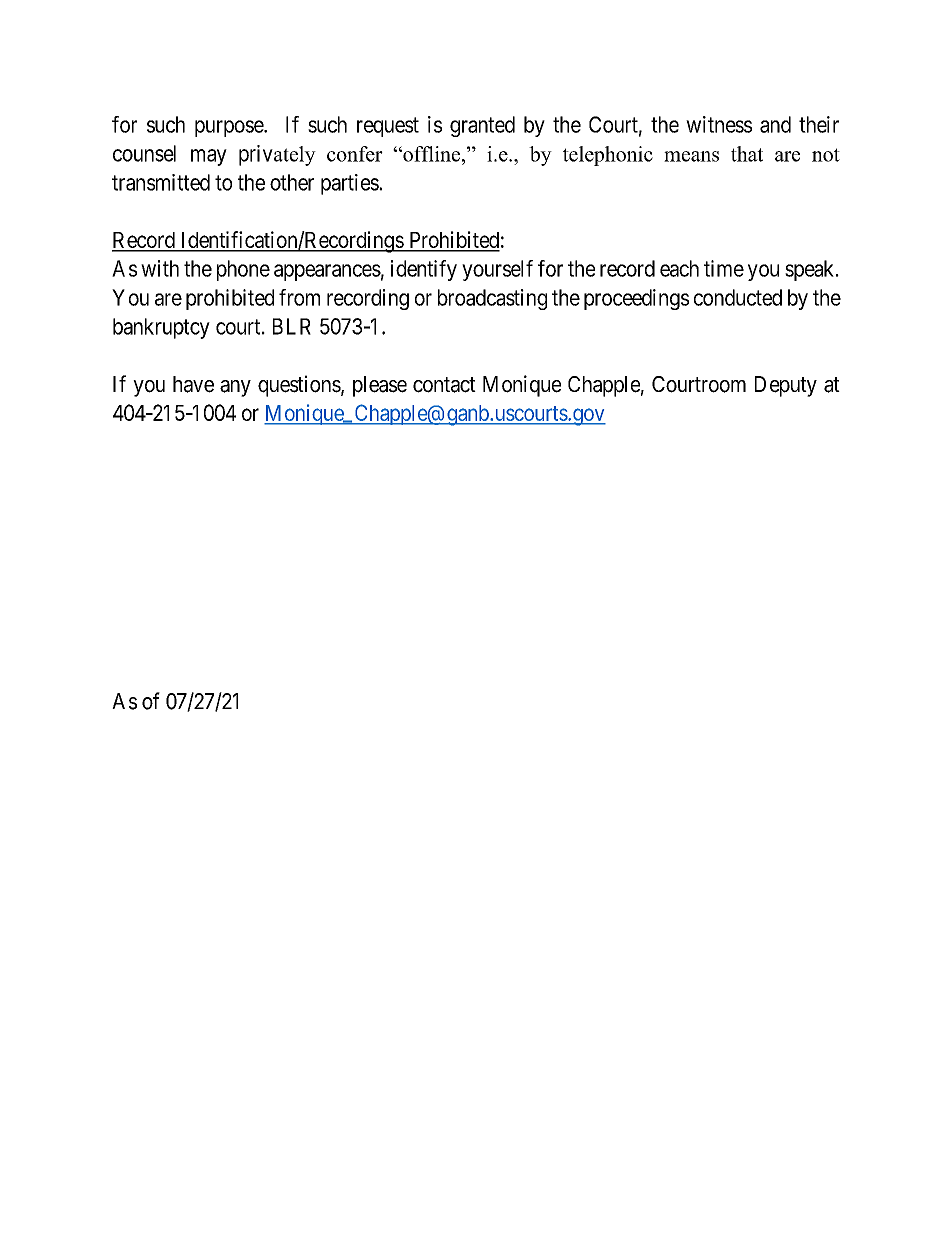  What do you see at coordinates (193, 384) in the page?
I see `have` at bounding box center [193, 384].
